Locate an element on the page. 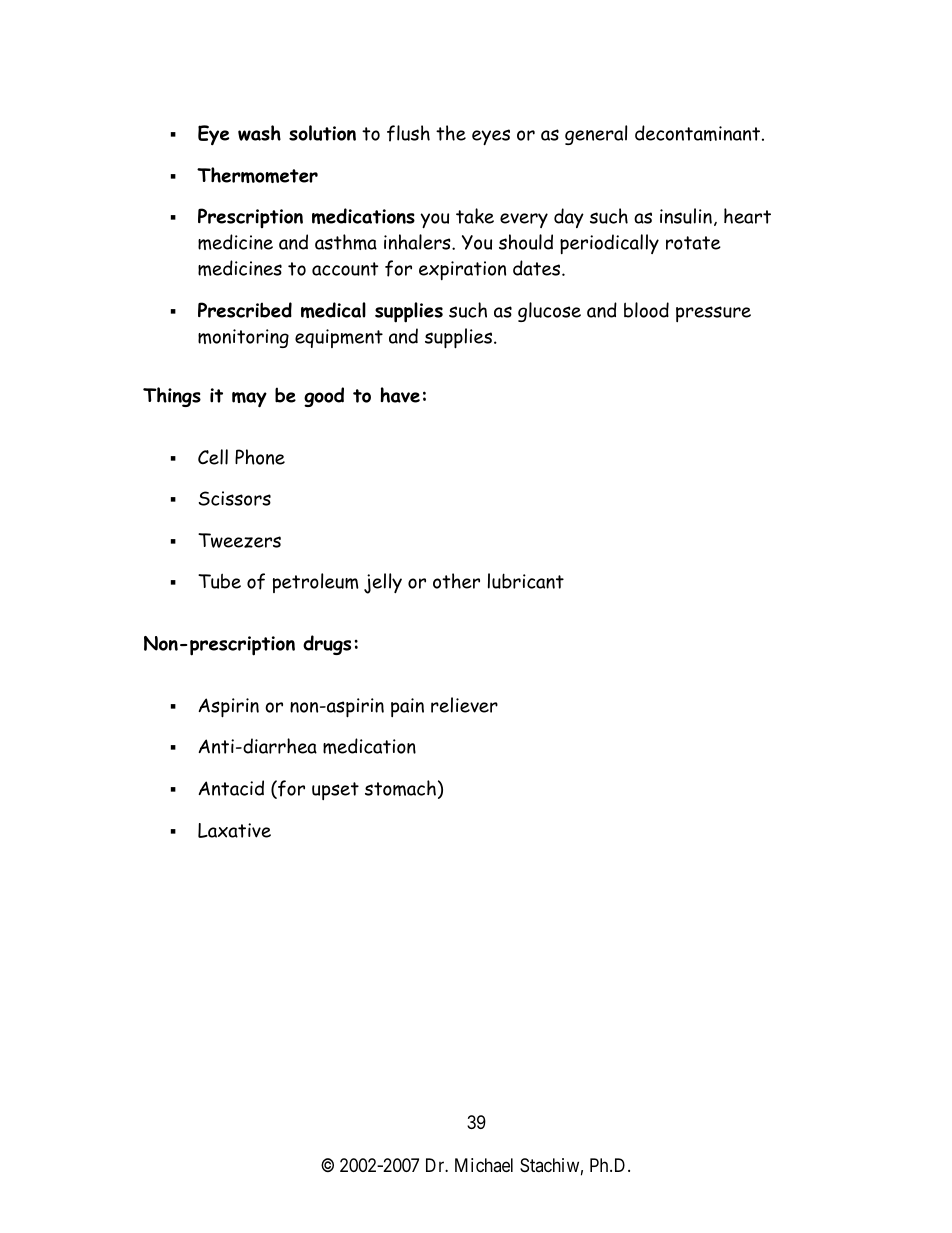  Laxative is located at coordinates (234, 830).
